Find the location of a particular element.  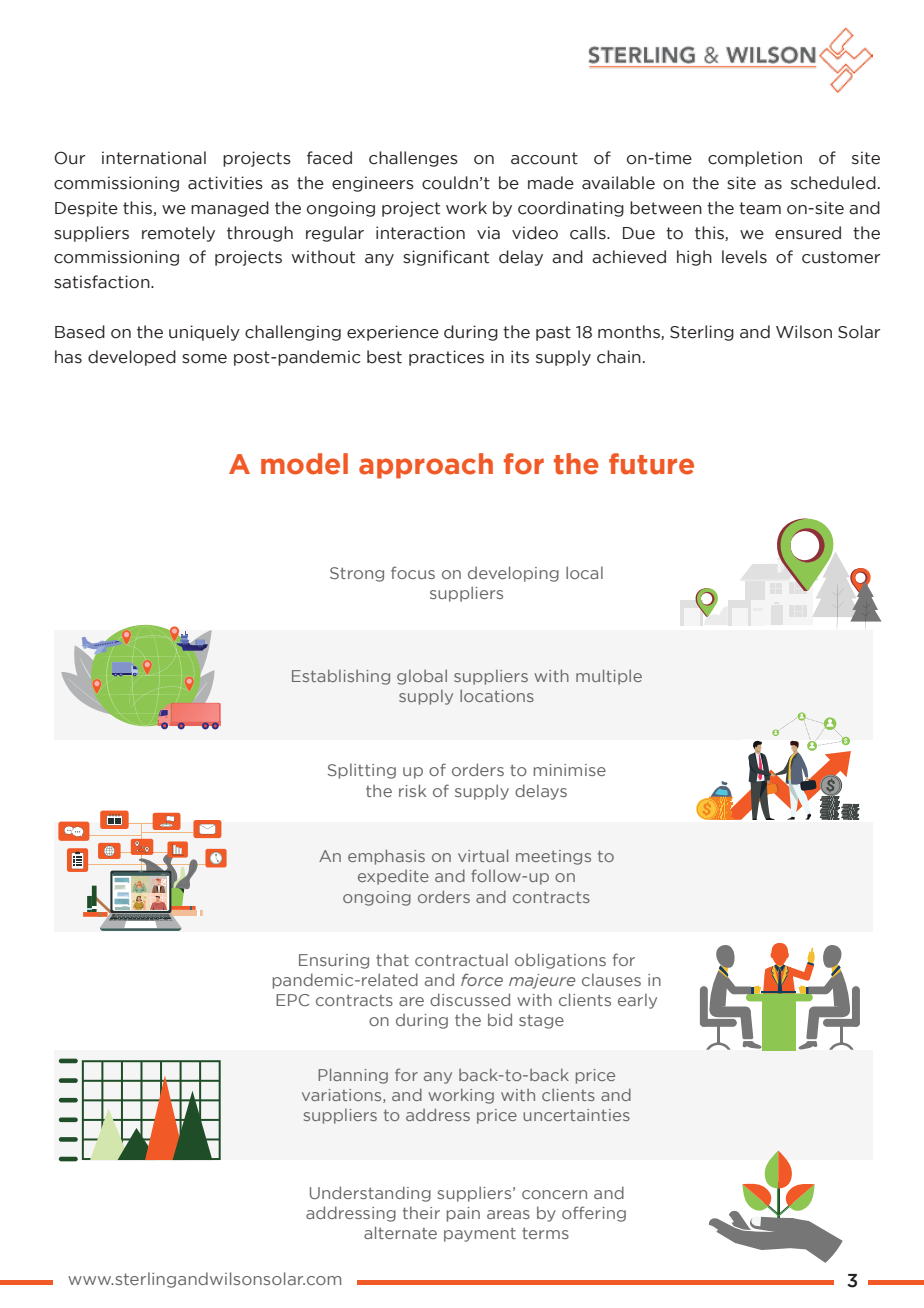

pain is located at coordinates (463, 1214).
